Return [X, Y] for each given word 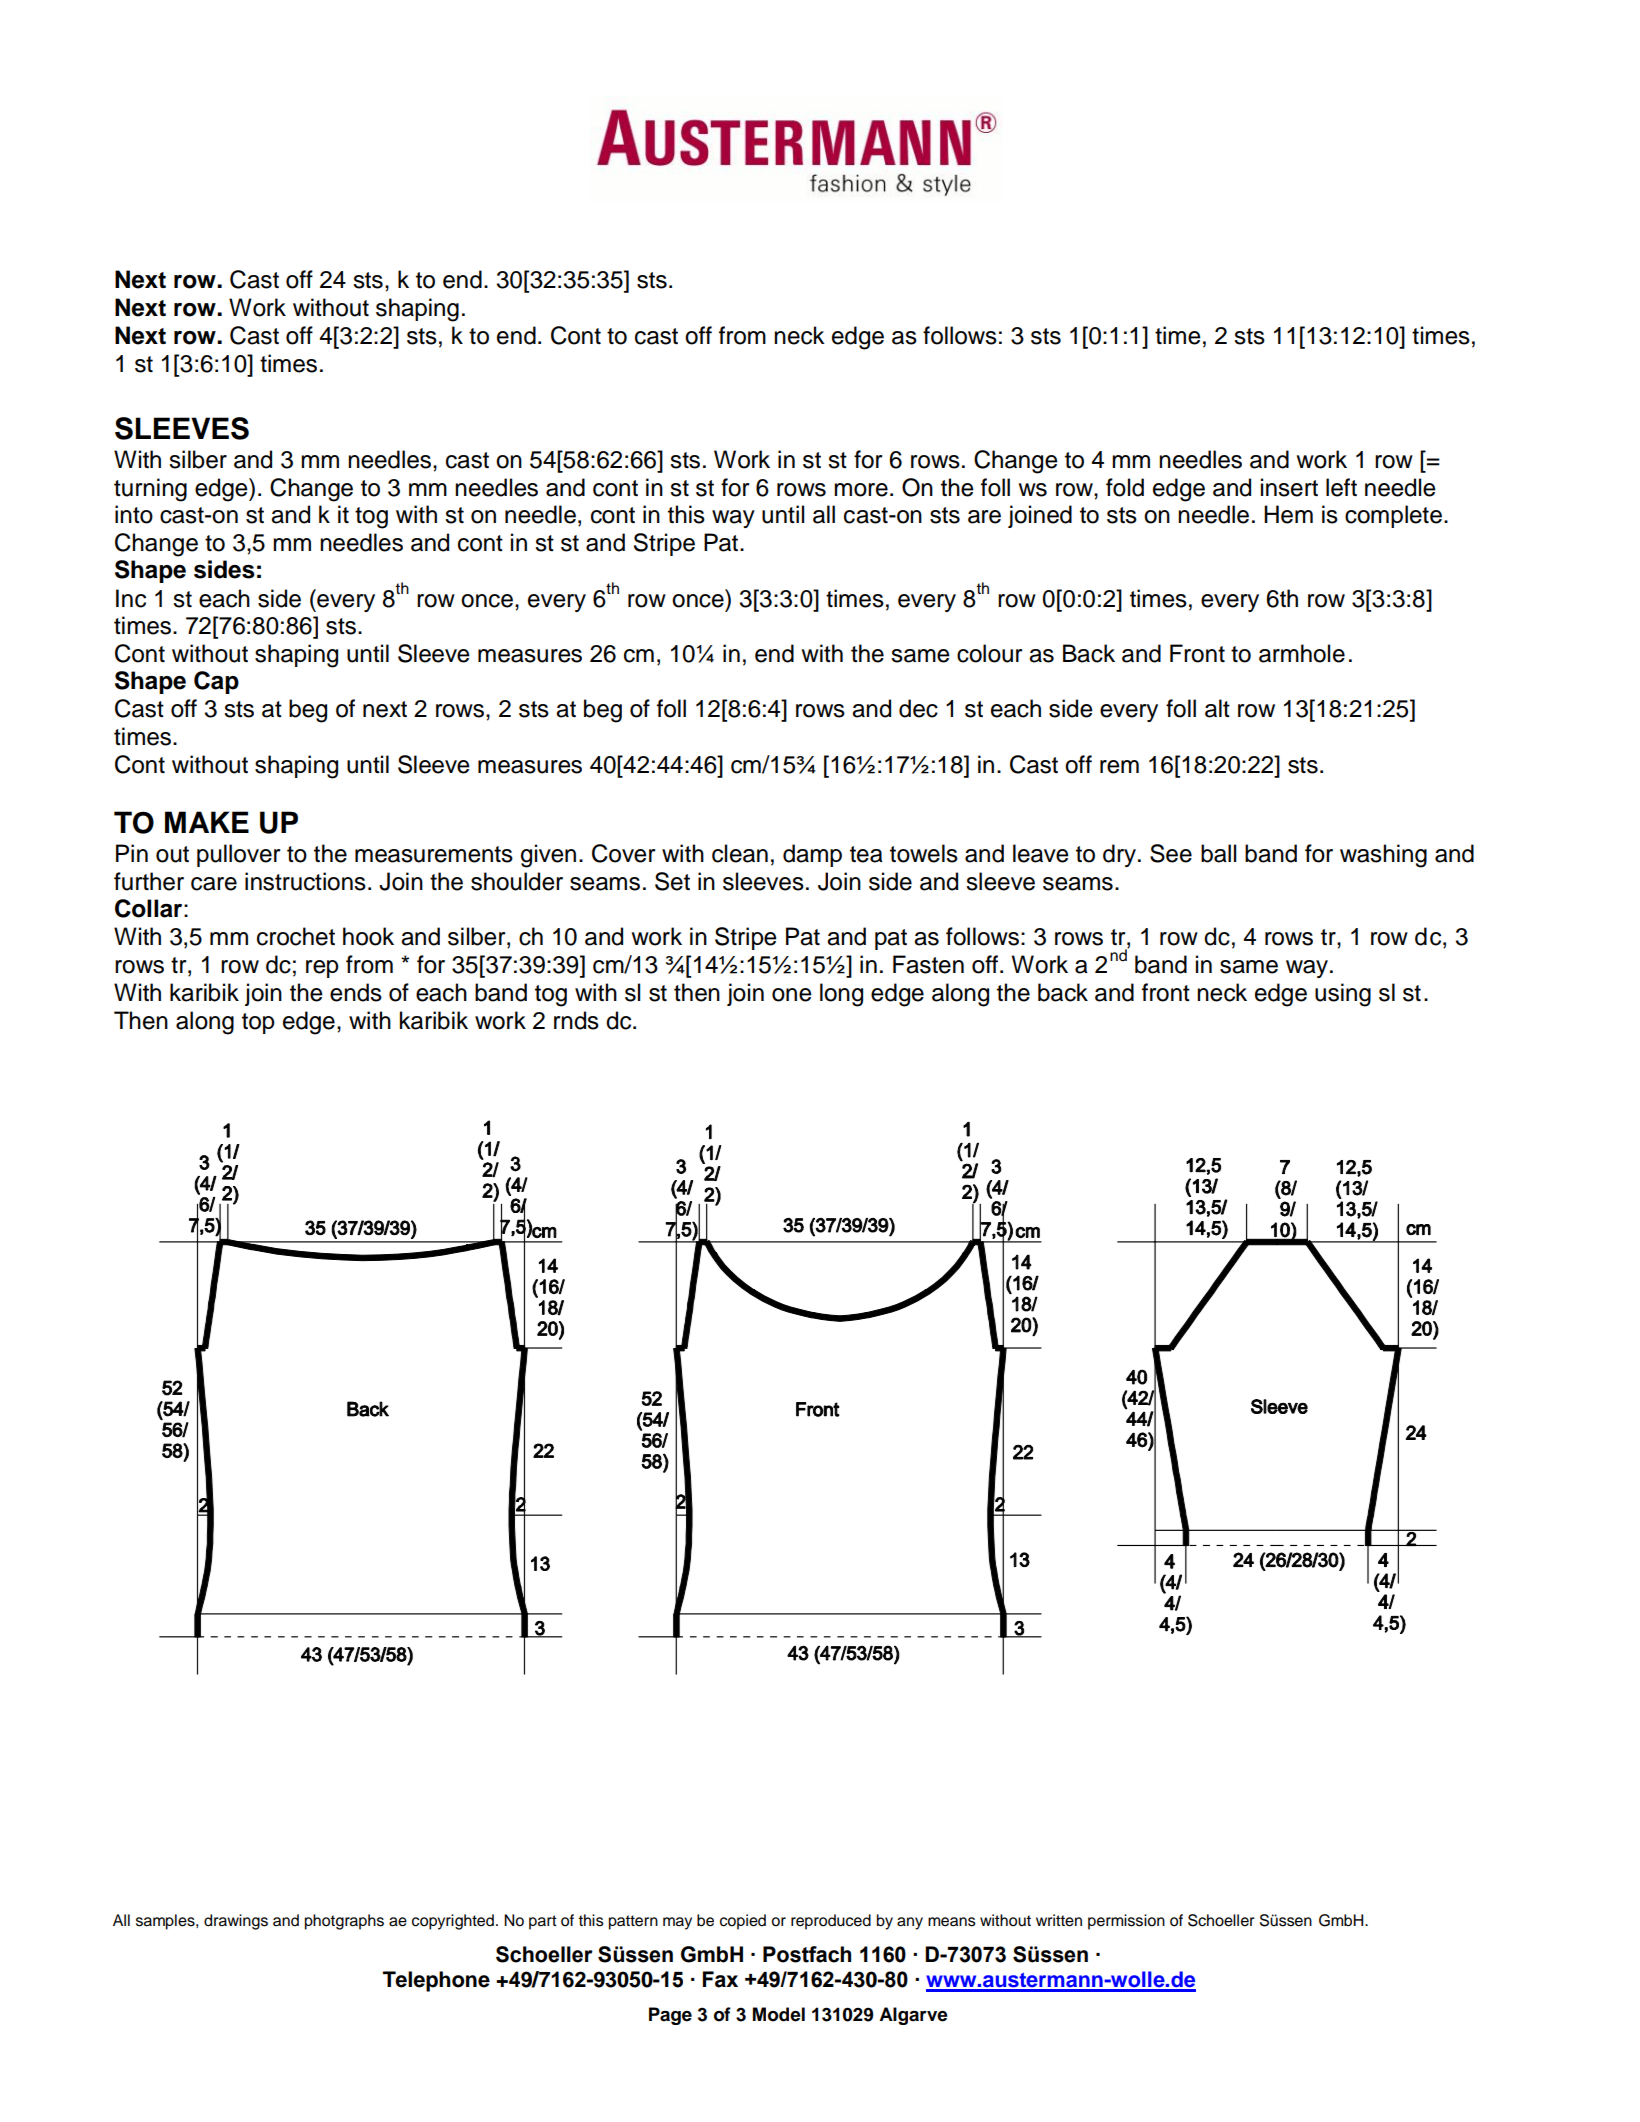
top [258, 1023]
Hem [1288, 514]
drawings [236, 1922]
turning [150, 490]
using [1343, 995]
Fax [720, 1979]
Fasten [928, 964]
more [861, 490]
